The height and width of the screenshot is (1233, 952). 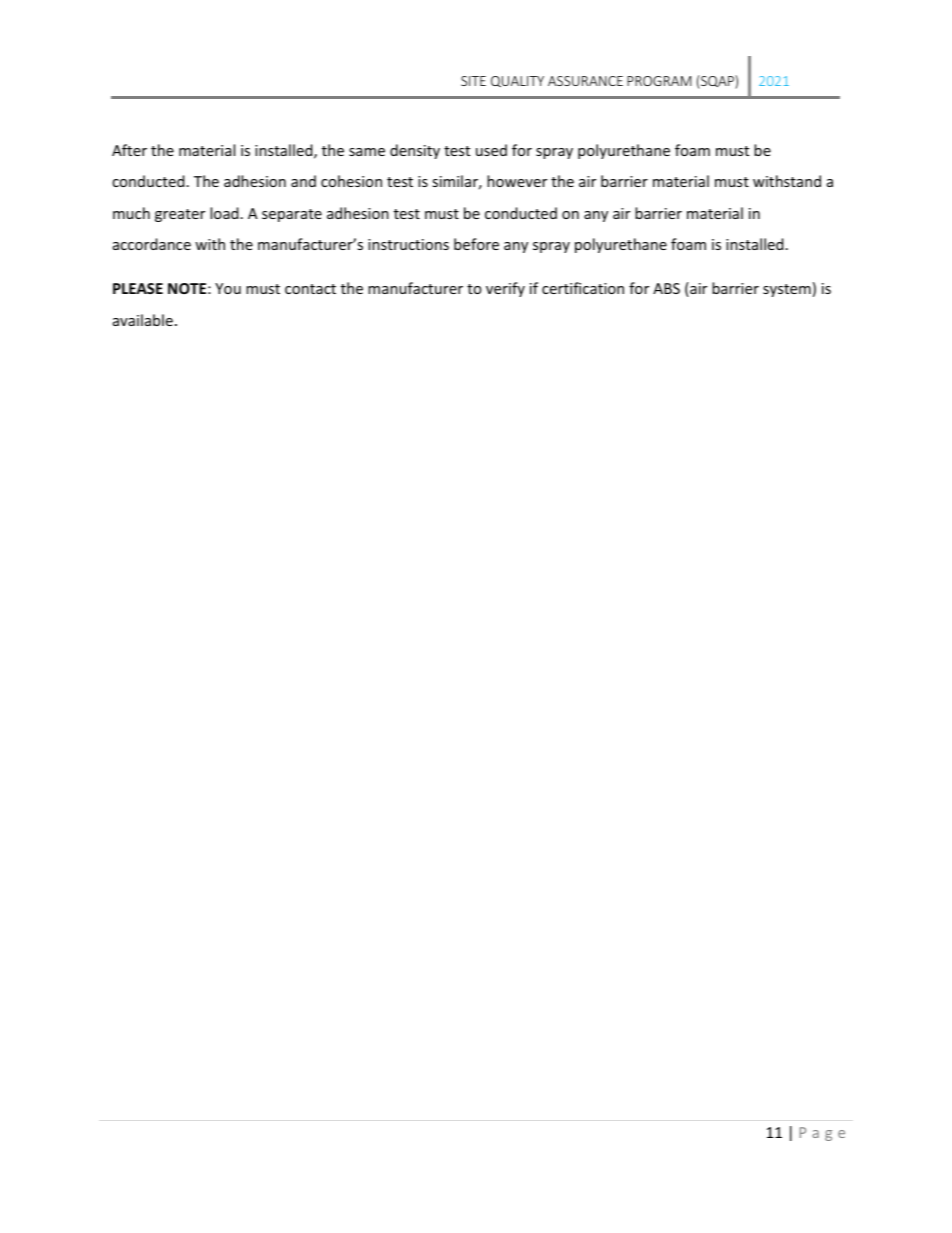 I want to click on available, so click(x=143, y=320).
